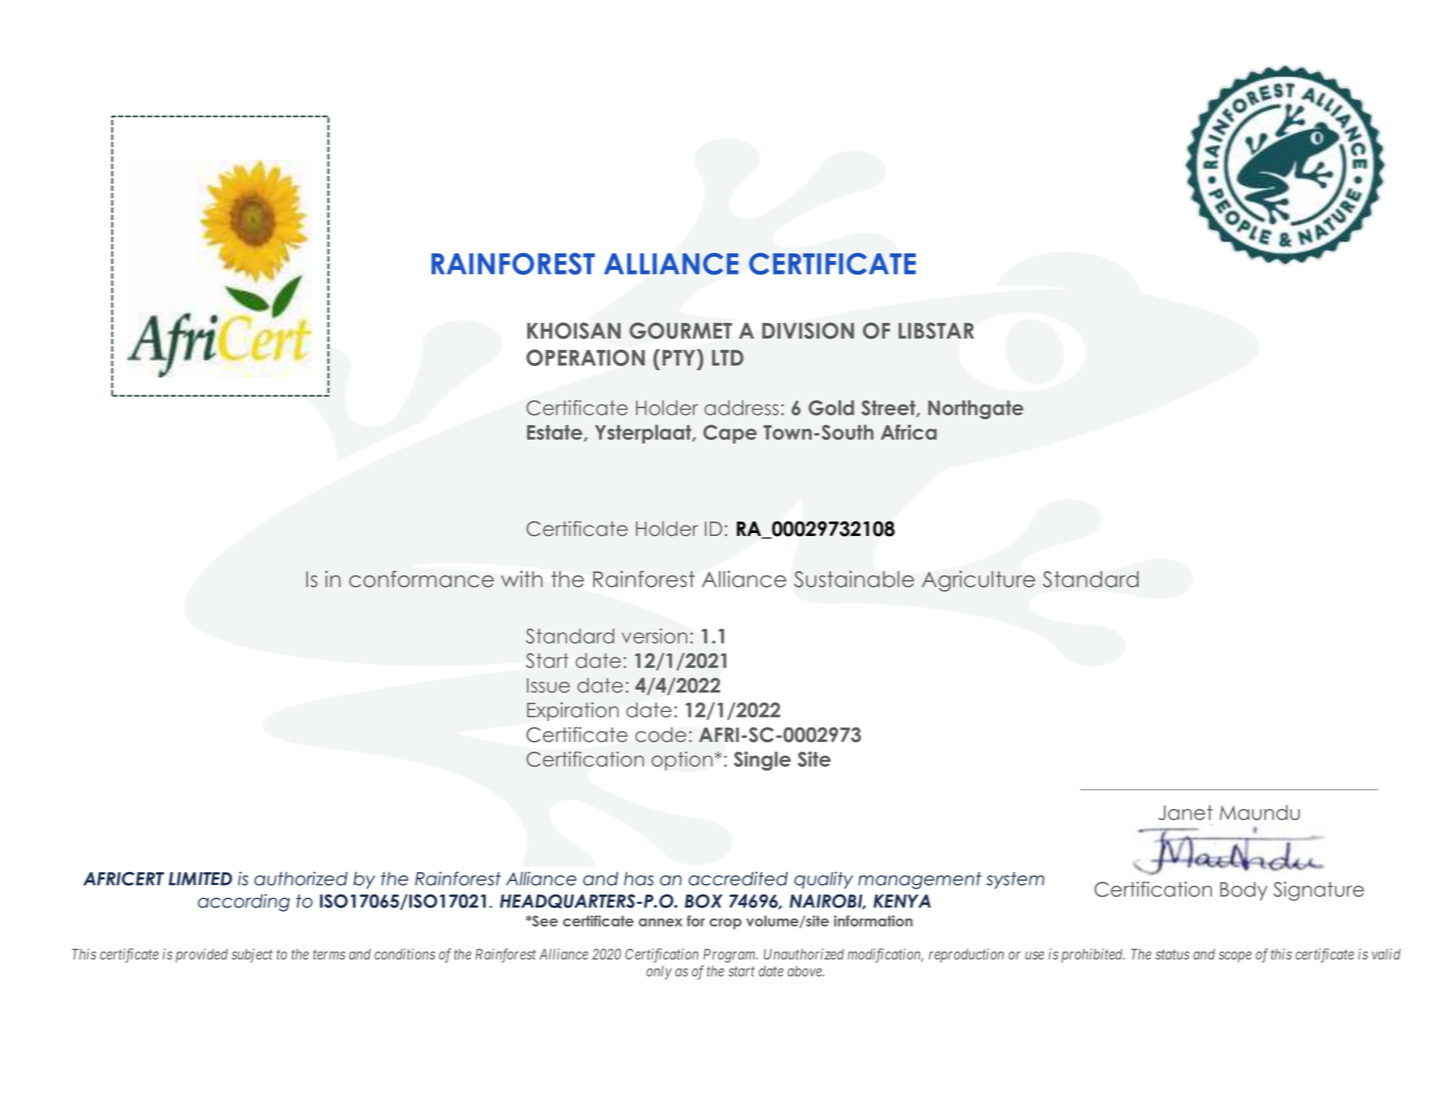 This page has height=1117, width=1445. What do you see at coordinates (730, 956) in the page?
I see `Program` at bounding box center [730, 956].
